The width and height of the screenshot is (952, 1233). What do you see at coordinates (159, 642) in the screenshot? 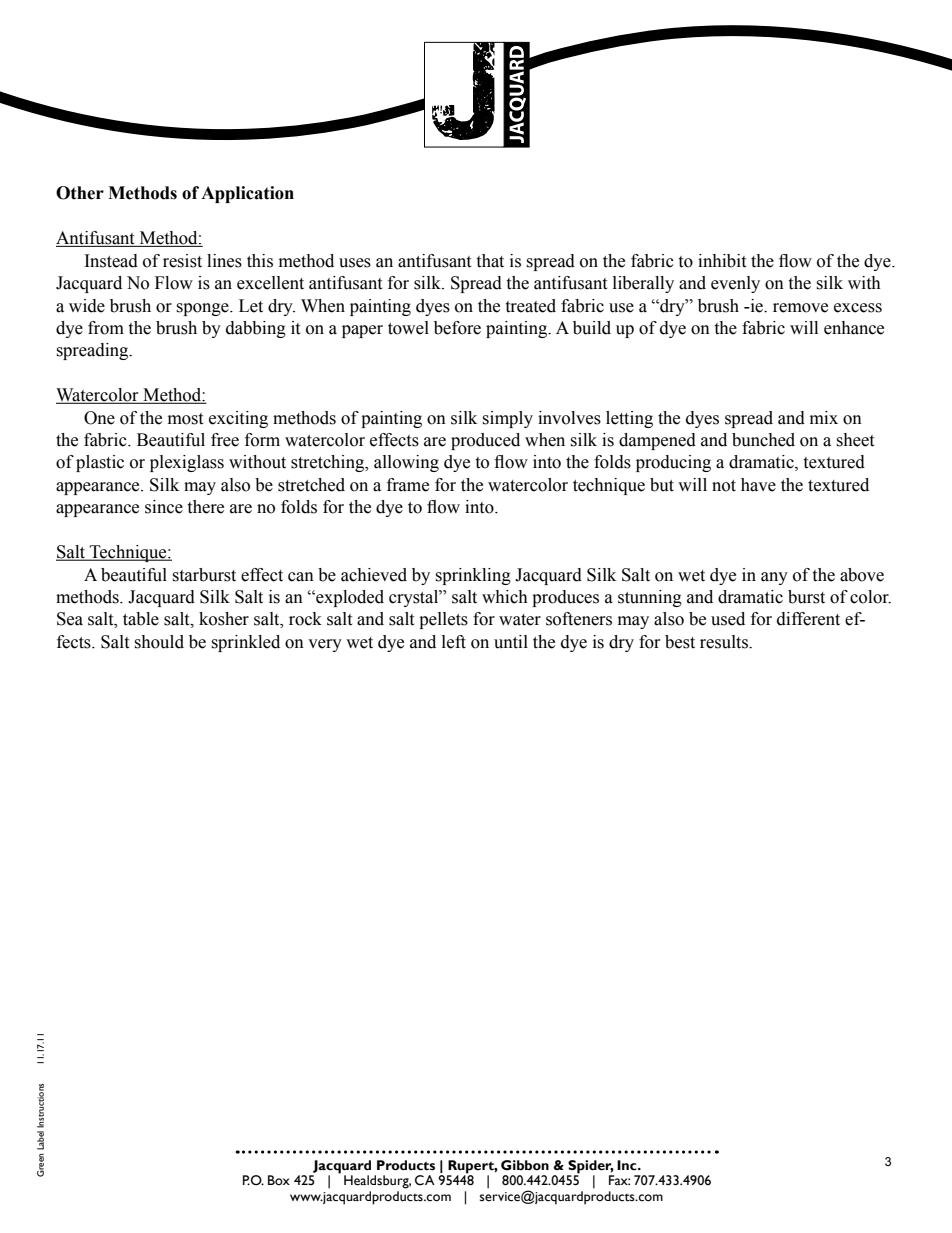
I see `should` at bounding box center [159, 642].
